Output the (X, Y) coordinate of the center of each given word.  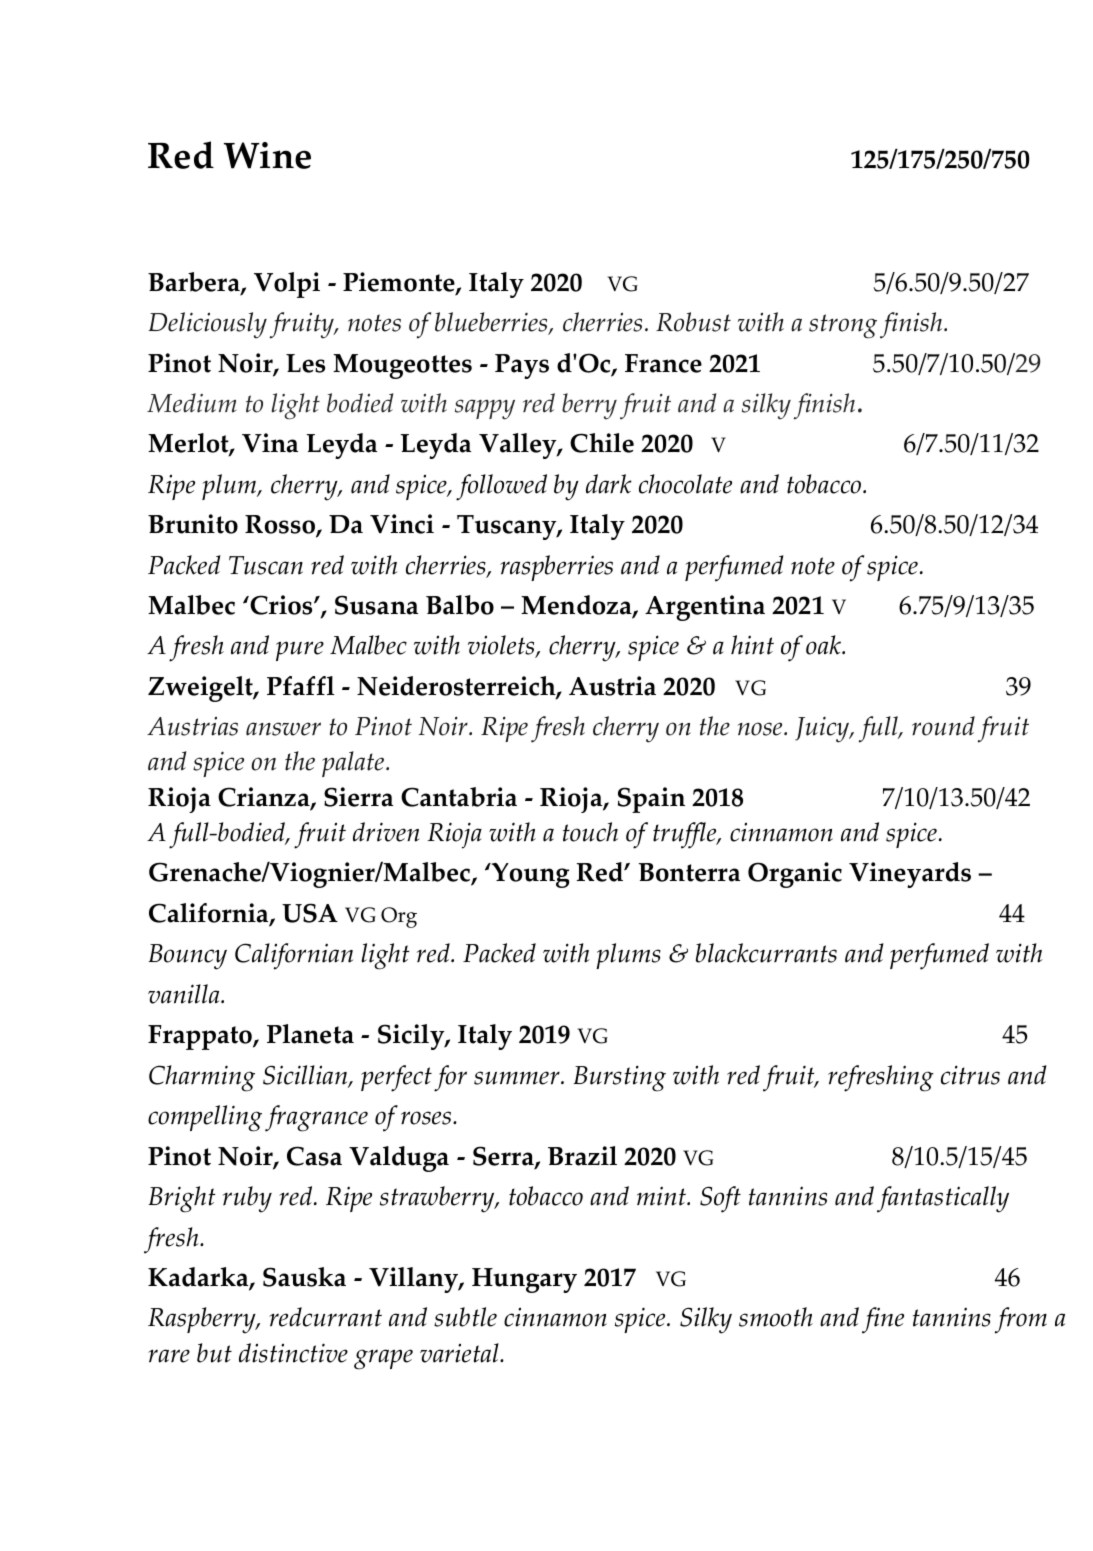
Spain (651, 800)
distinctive (293, 1353)
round (943, 726)
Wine (267, 155)
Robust (693, 322)
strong (843, 326)
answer (283, 729)
